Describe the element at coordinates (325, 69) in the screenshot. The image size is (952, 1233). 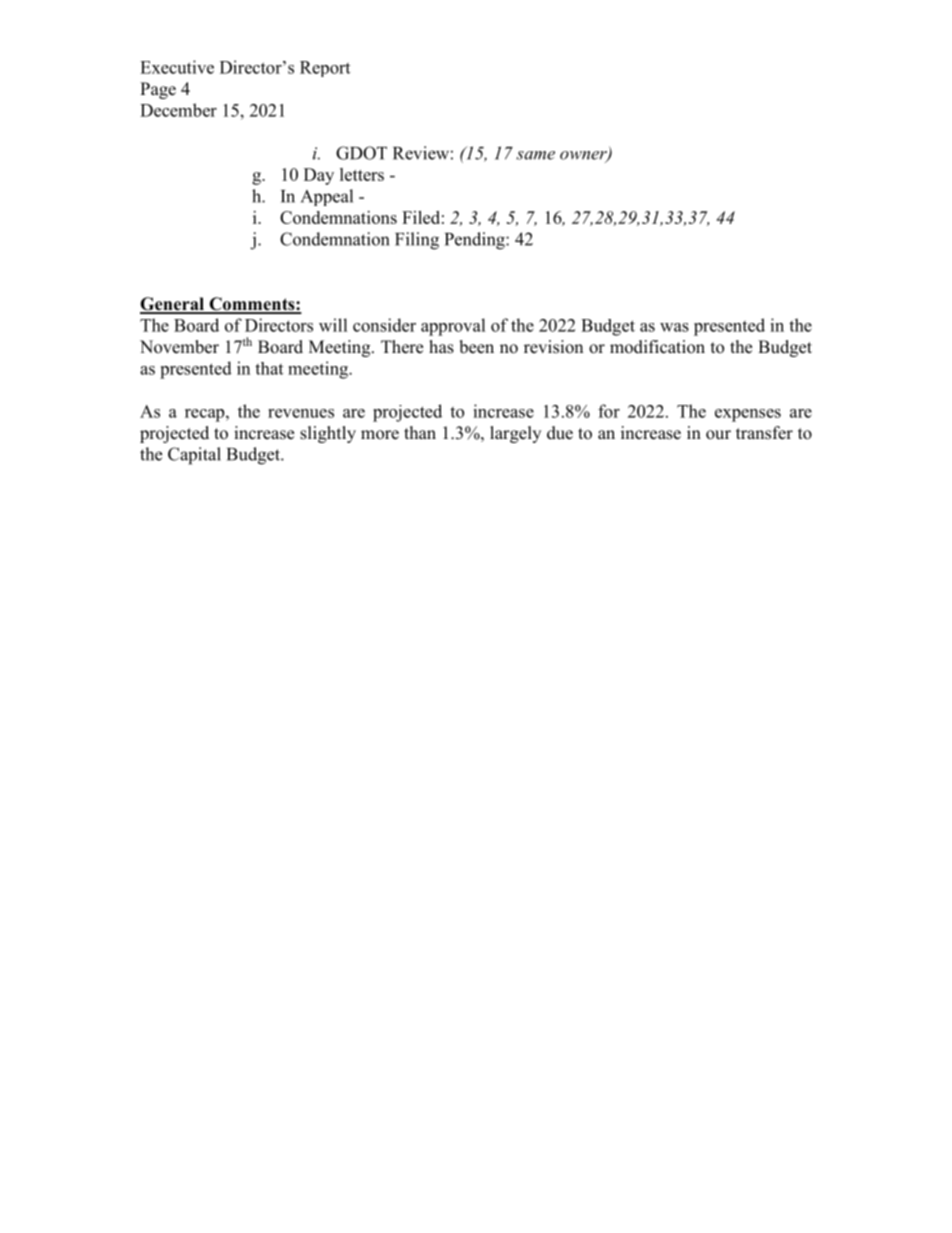
I see `Report` at that location.
